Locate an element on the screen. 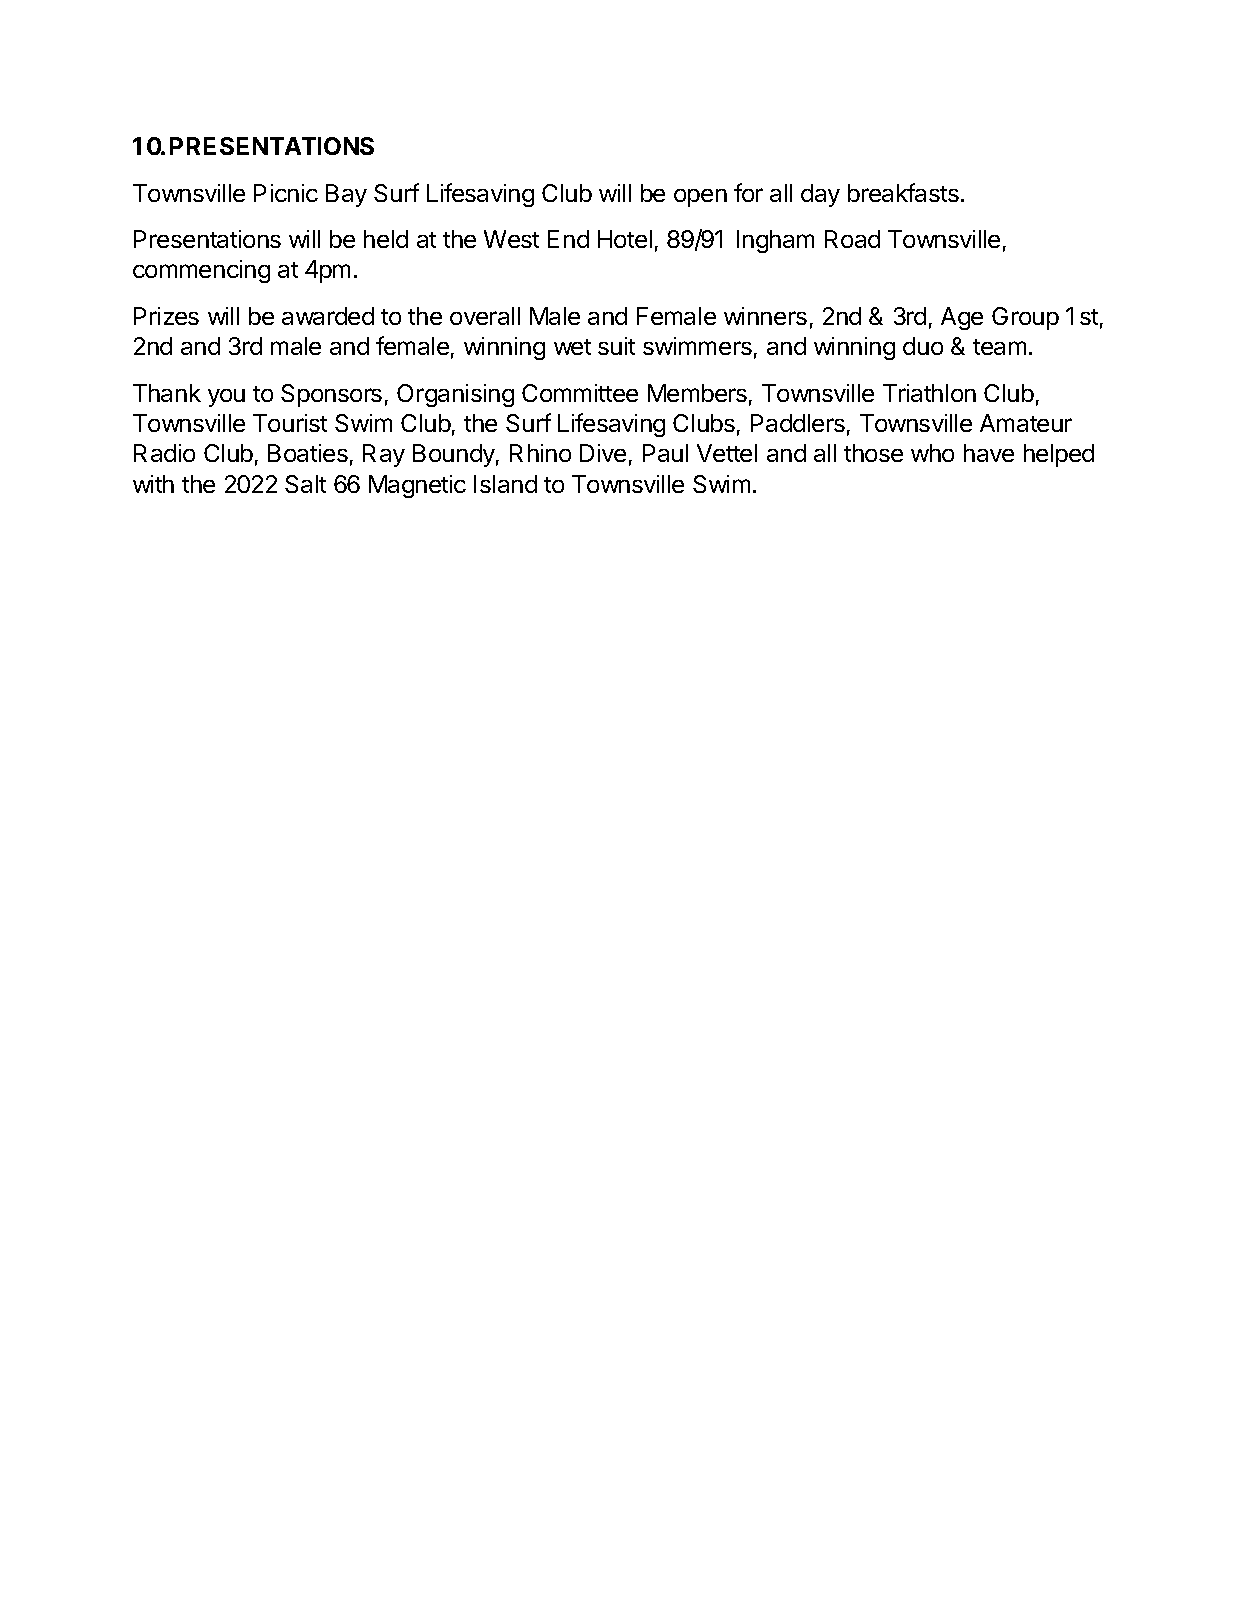 This screenshot has height=1610, width=1244. Triathlon is located at coordinates (929, 393).
